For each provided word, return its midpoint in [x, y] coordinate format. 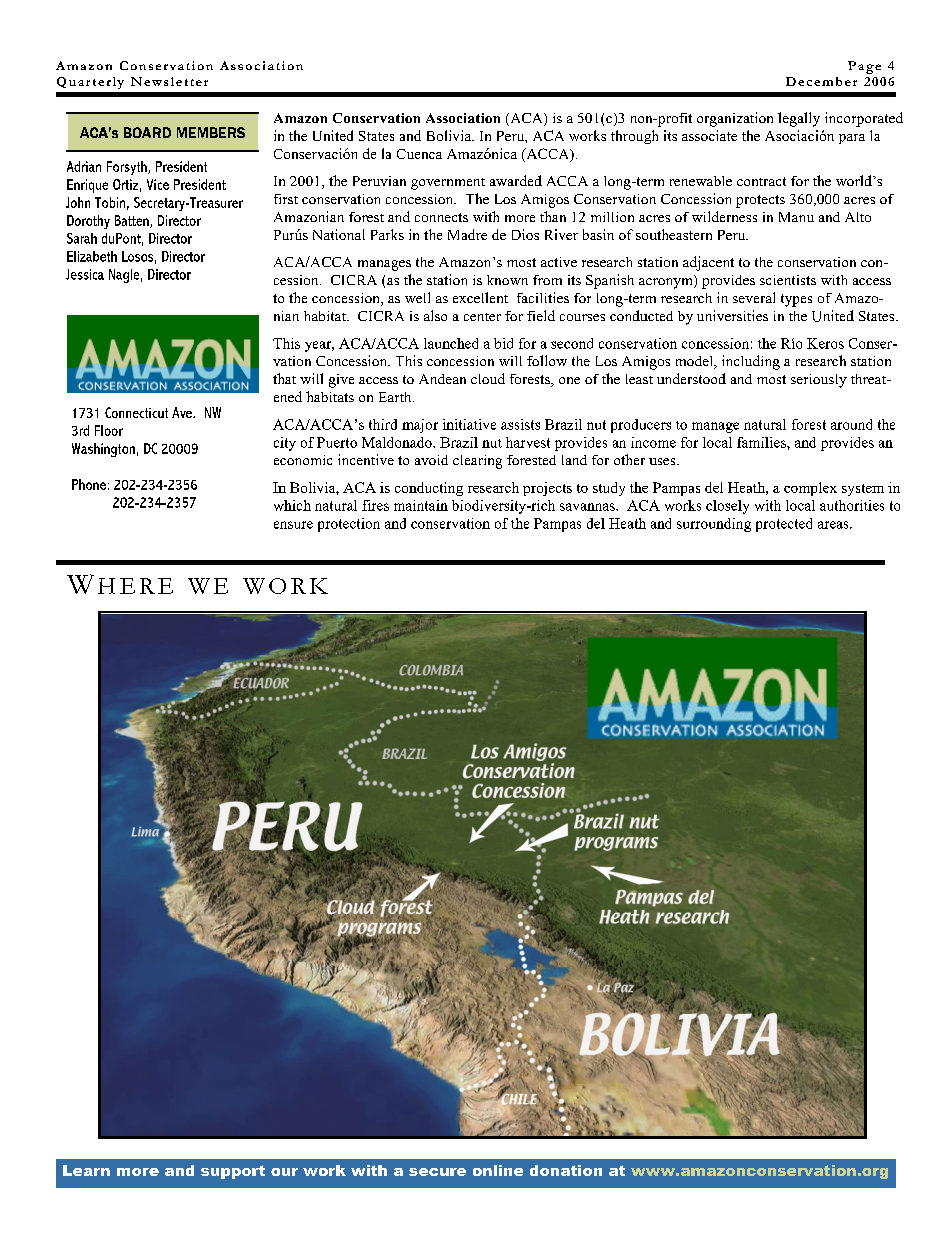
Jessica [85, 274]
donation [566, 1170]
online [498, 1170]
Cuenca [419, 154]
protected [784, 525]
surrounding [714, 525]
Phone [89, 484]
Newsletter [169, 81]
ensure [293, 525]
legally [799, 119]
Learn [86, 1170]
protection [349, 525]
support [233, 1172]
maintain [421, 505]
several [754, 297]
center [482, 317]
